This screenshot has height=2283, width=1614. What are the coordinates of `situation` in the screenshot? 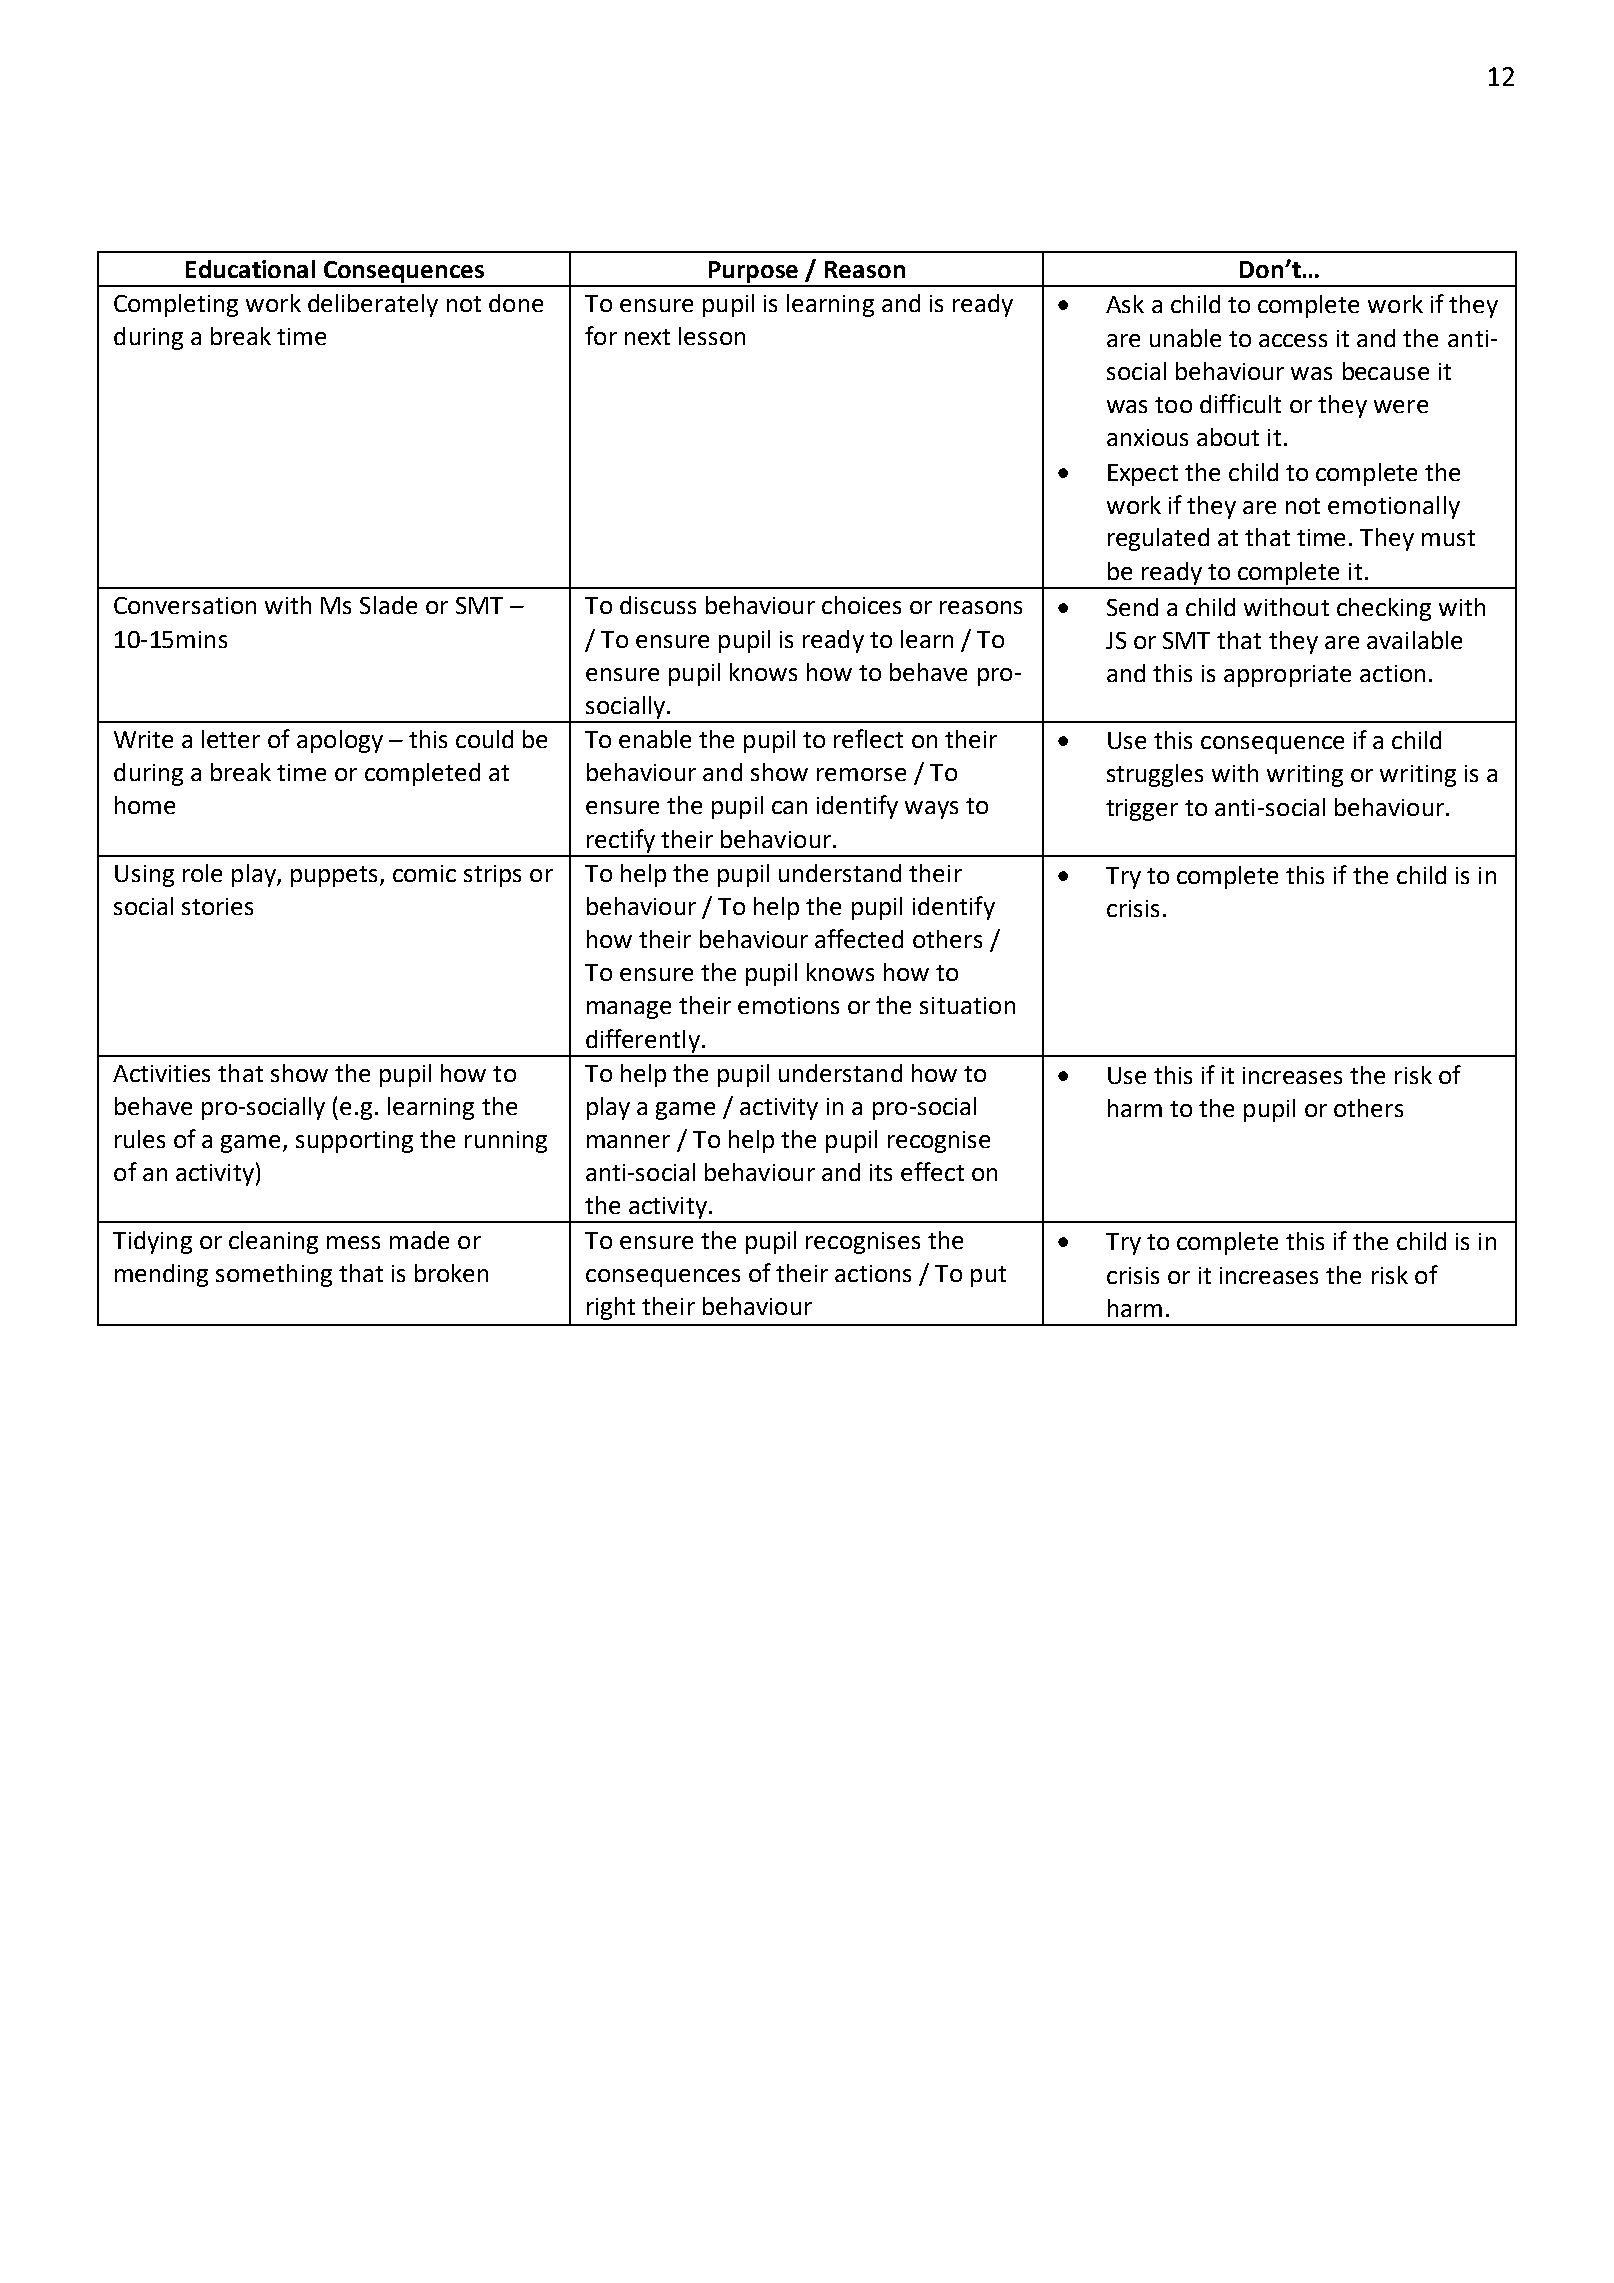 It's located at (967, 1005).
